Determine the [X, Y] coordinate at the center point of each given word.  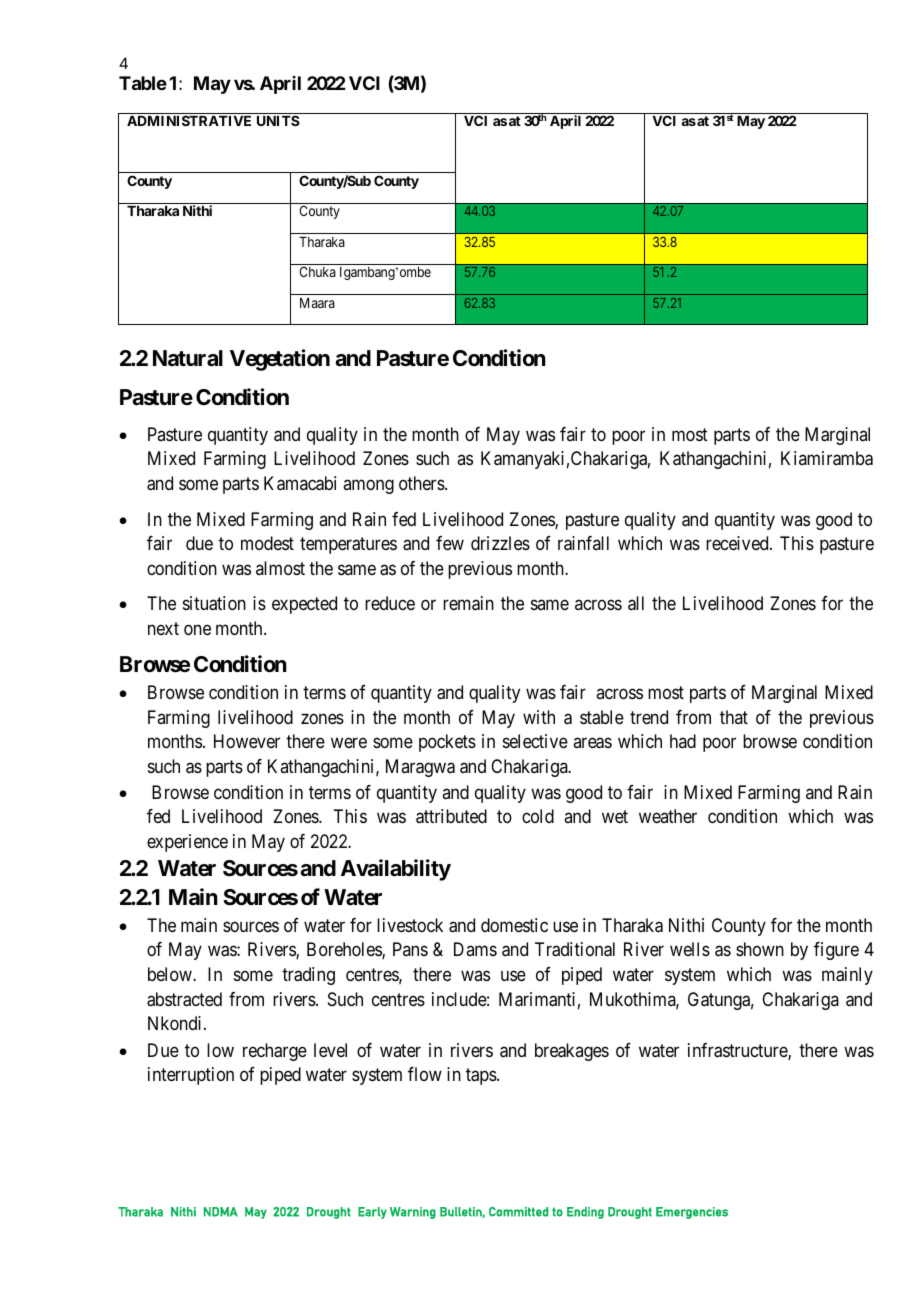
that [734, 717]
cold [538, 816]
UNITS [278, 120]
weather [668, 816]
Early [372, 1213]
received [738, 543]
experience [187, 843]
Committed [518, 1212]
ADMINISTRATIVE [189, 120]
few [450, 543]
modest [267, 543]
